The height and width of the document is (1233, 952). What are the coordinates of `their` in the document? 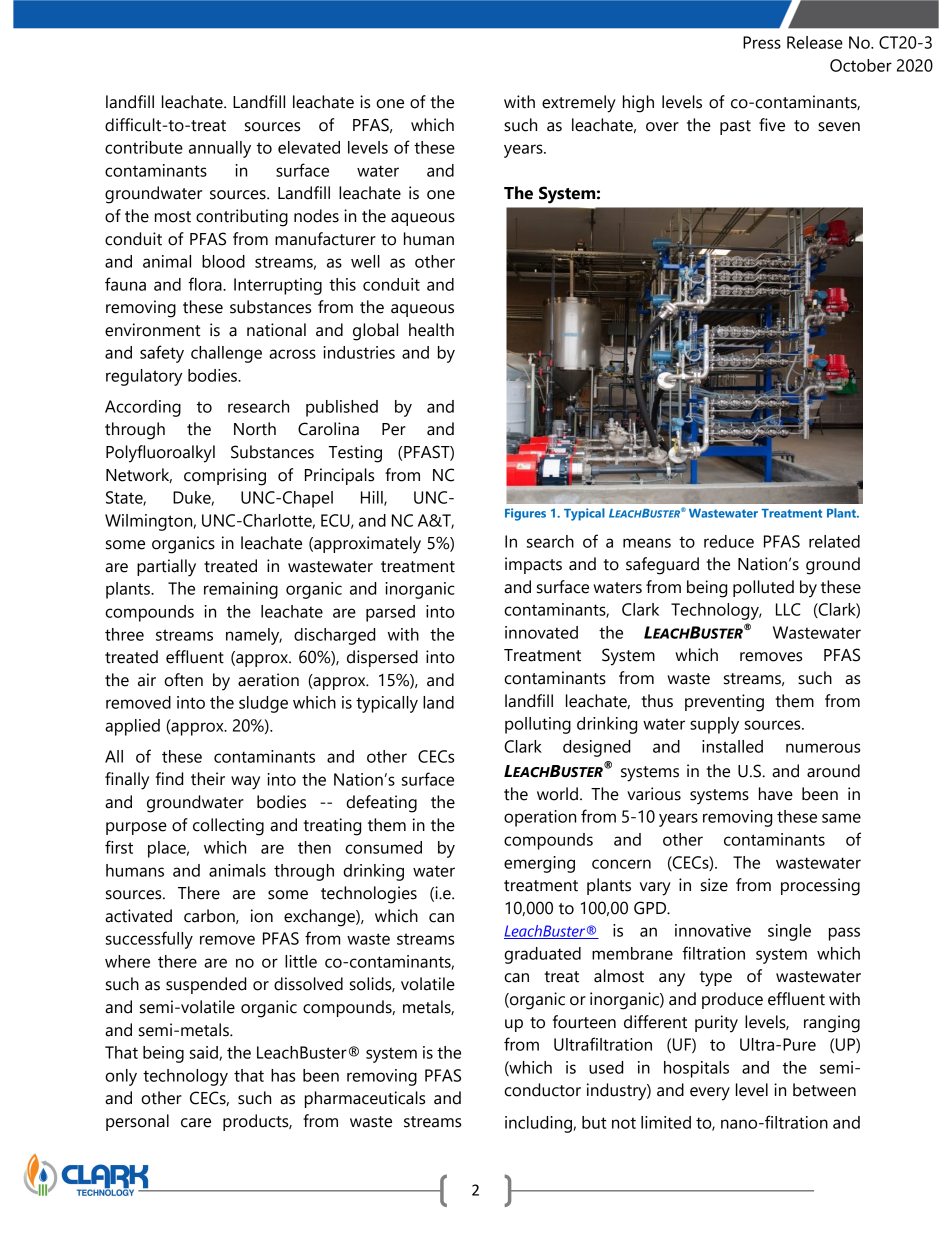 It's located at (208, 779).
